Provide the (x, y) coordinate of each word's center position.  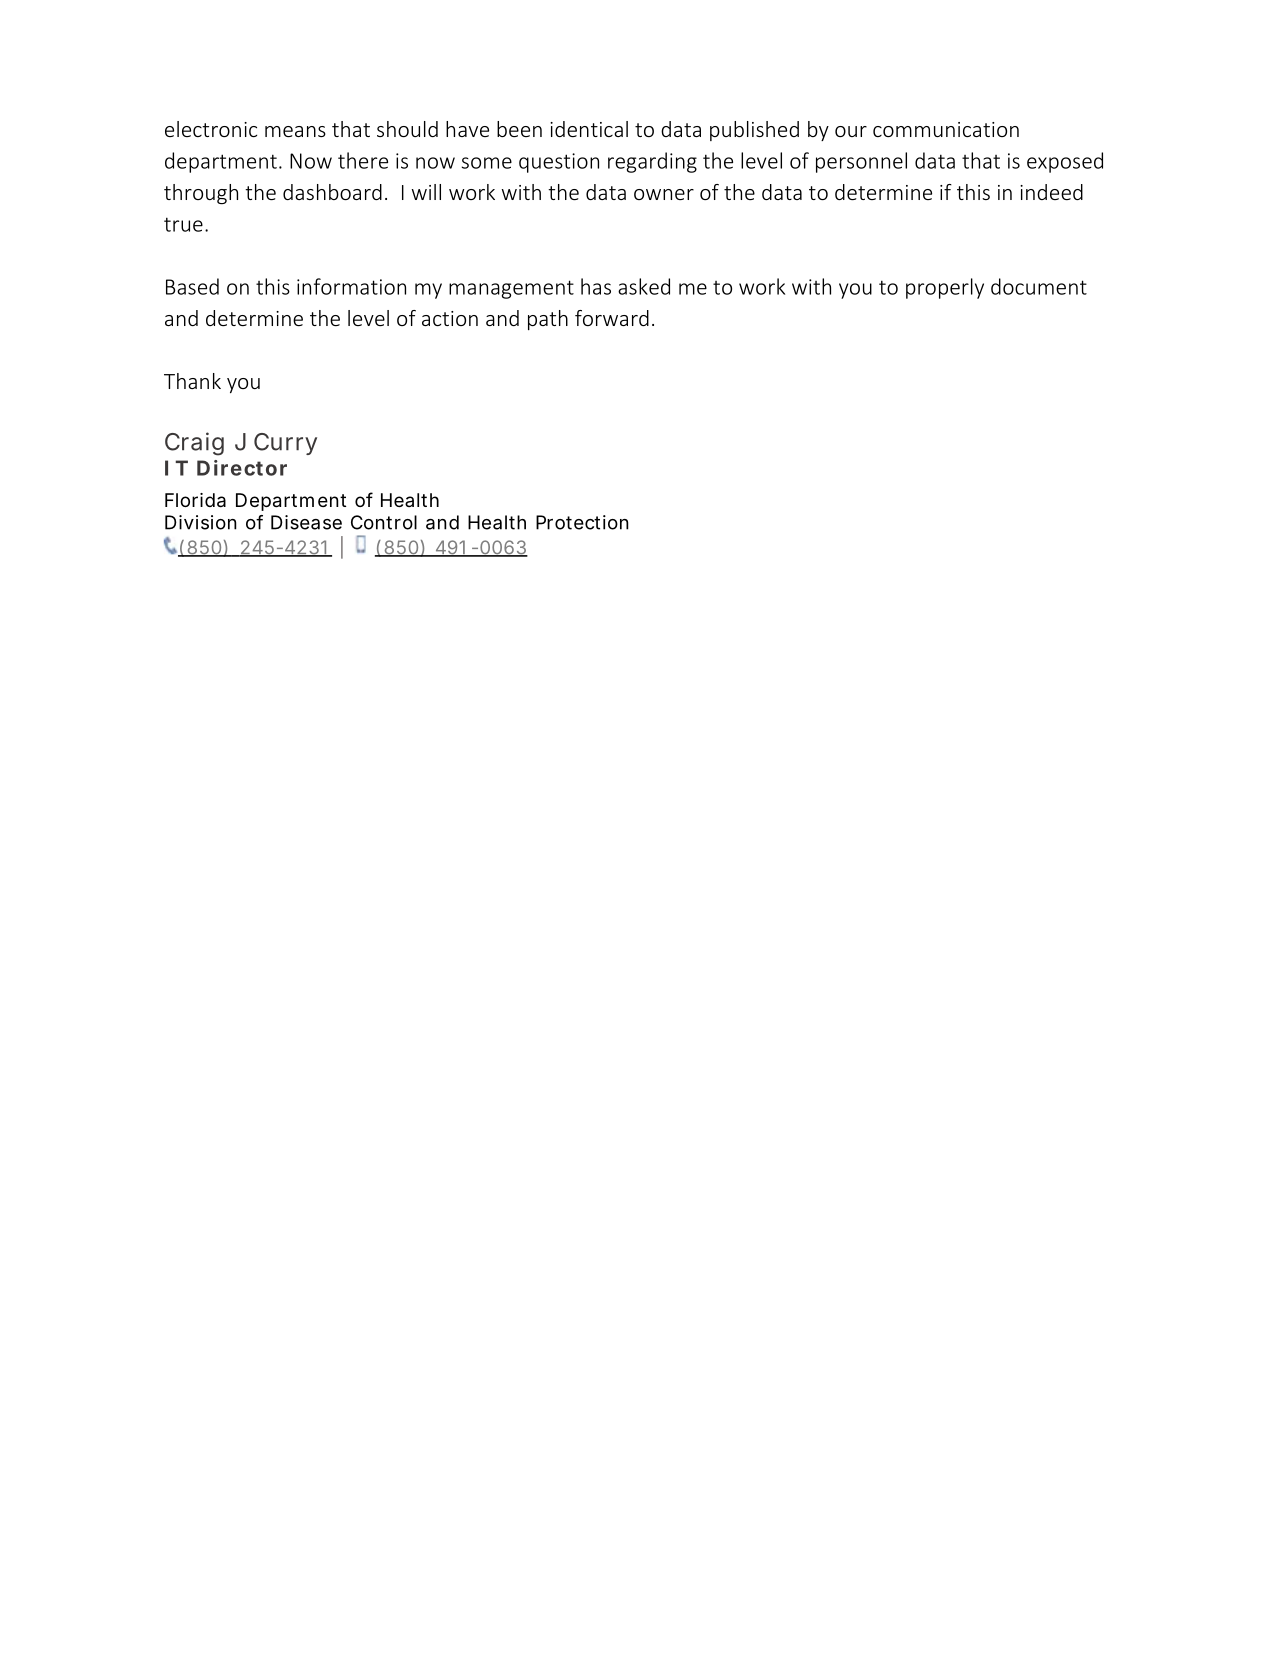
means (295, 131)
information (351, 286)
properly (945, 288)
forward (612, 318)
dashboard (332, 192)
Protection (582, 522)
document (1039, 286)
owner (664, 194)
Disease (306, 522)
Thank (192, 381)
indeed (1051, 192)
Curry (285, 444)
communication (946, 129)
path (548, 320)
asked (644, 286)
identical (589, 129)
